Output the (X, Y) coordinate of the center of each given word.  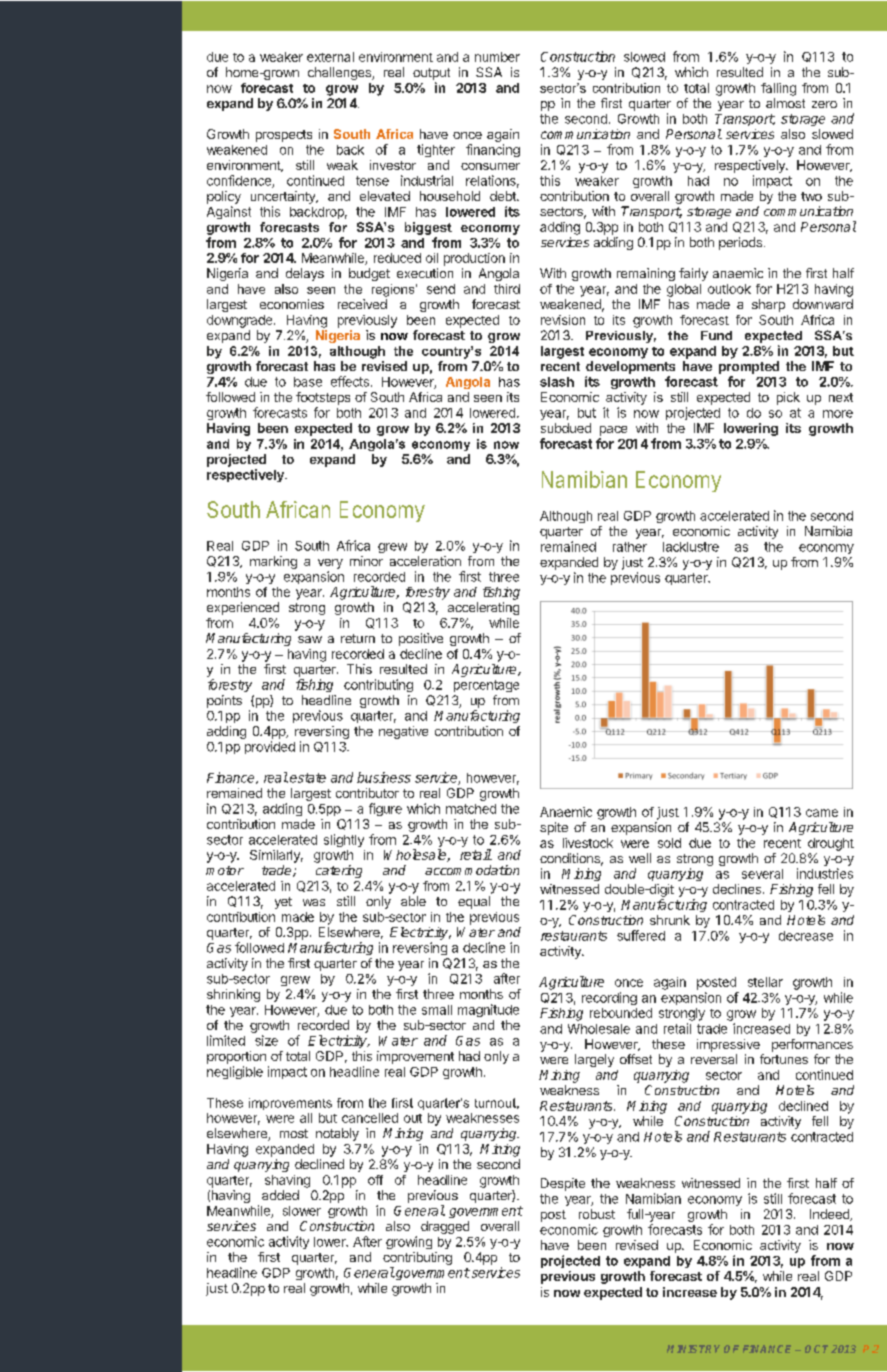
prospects (284, 136)
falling (778, 89)
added (280, 1195)
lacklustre (691, 547)
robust (597, 1214)
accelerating (483, 608)
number (497, 57)
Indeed (830, 1215)
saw (310, 639)
